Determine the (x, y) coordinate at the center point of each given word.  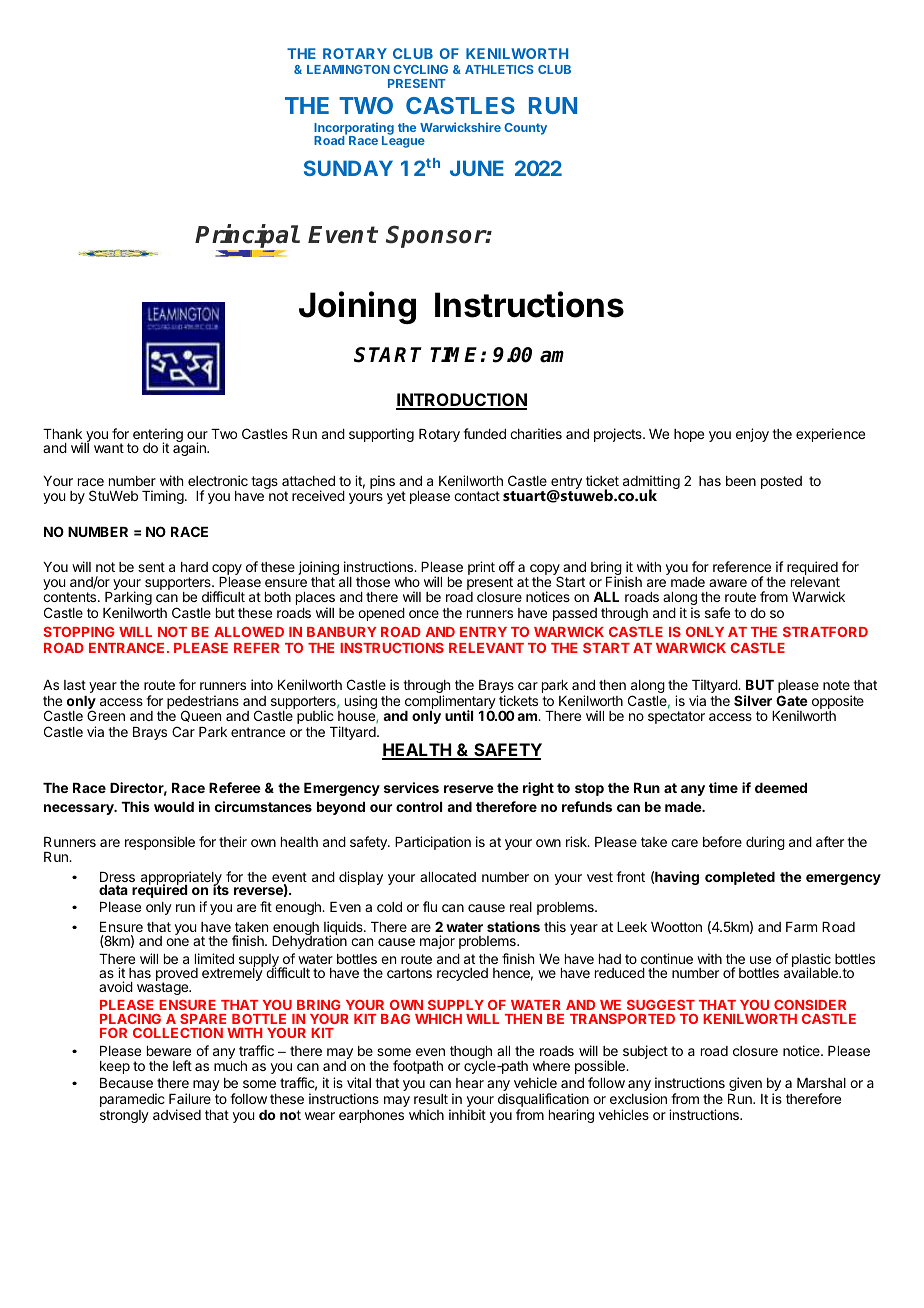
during (765, 843)
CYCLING (420, 69)
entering (158, 436)
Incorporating (354, 129)
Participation (433, 843)
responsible (160, 843)
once (424, 614)
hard (194, 567)
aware (728, 583)
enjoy (752, 435)
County (525, 129)
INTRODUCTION (461, 401)
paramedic (132, 1100)
